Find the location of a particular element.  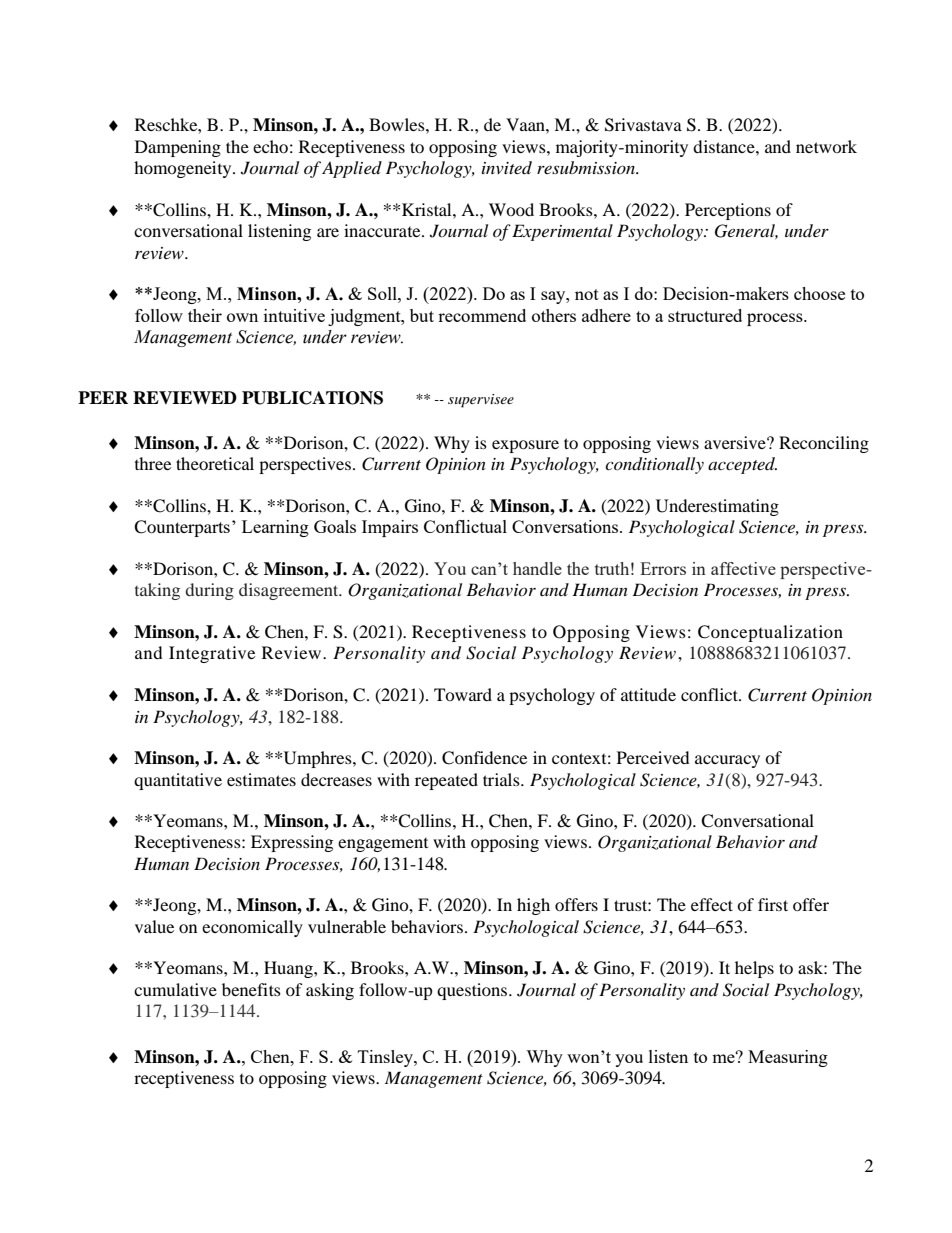

structured is located at coordinates (705, 315).
